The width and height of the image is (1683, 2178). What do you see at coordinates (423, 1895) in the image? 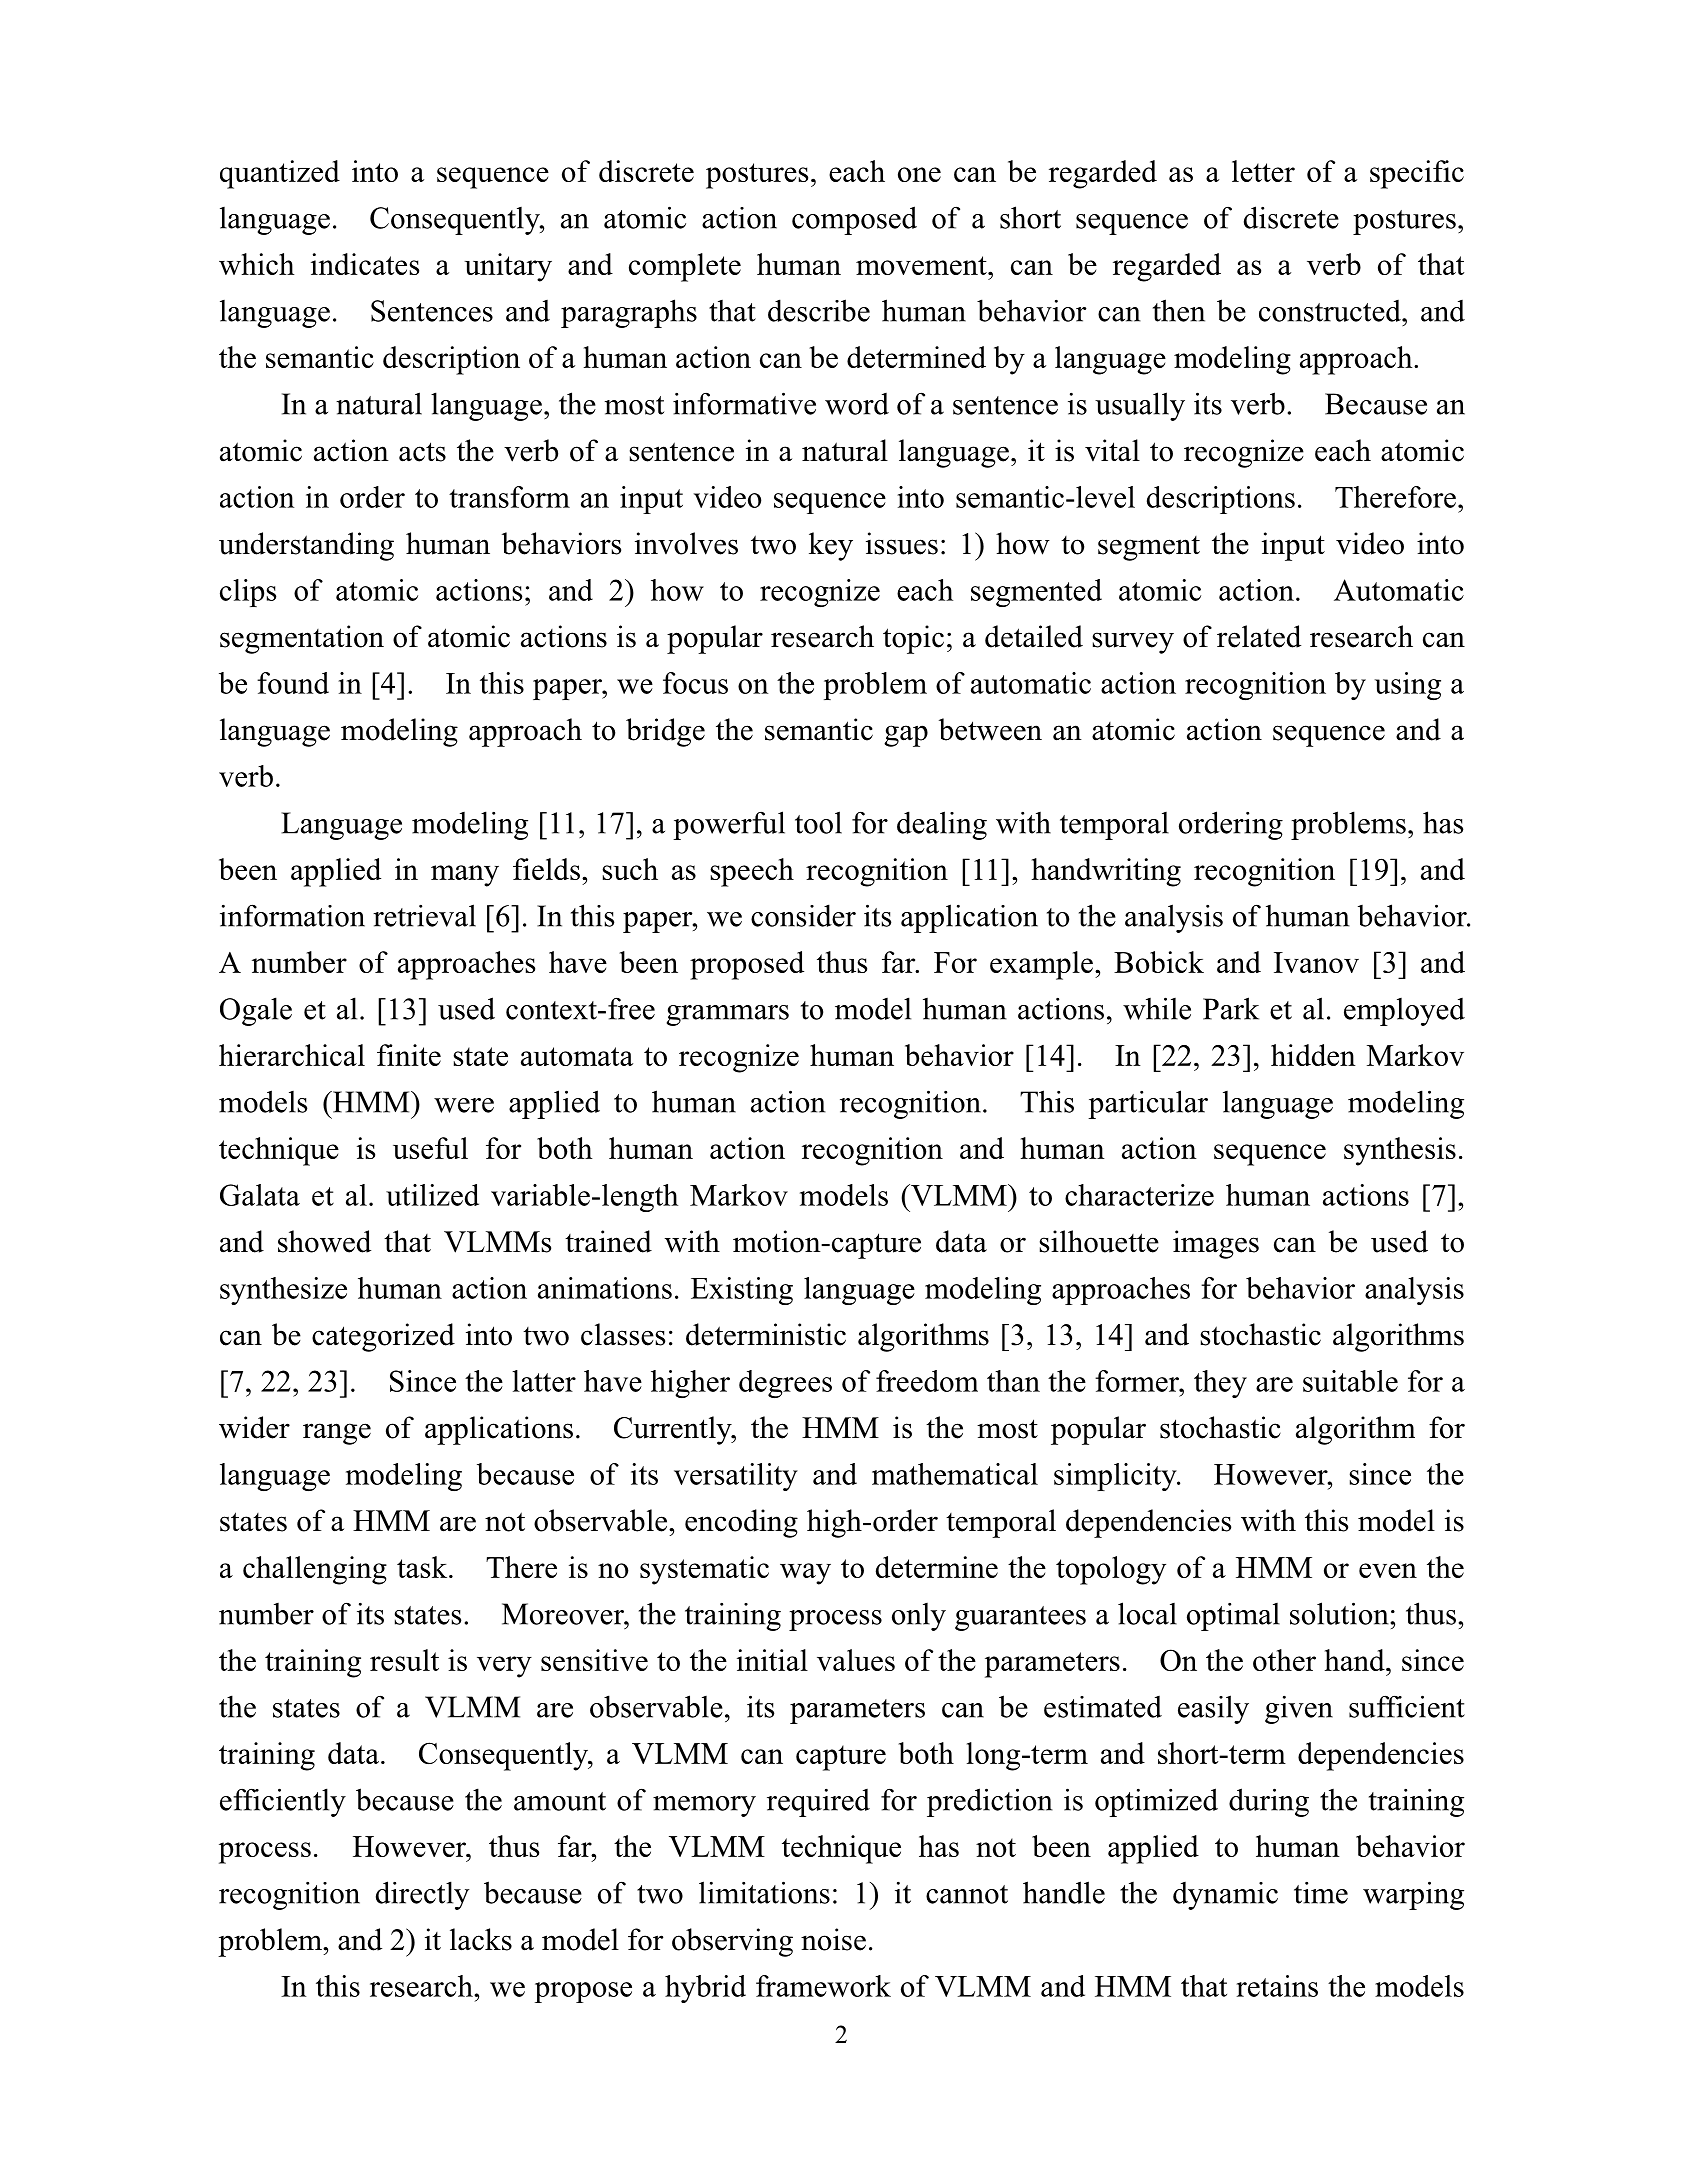
I see `directly` at bounding box center [423, 1895].
